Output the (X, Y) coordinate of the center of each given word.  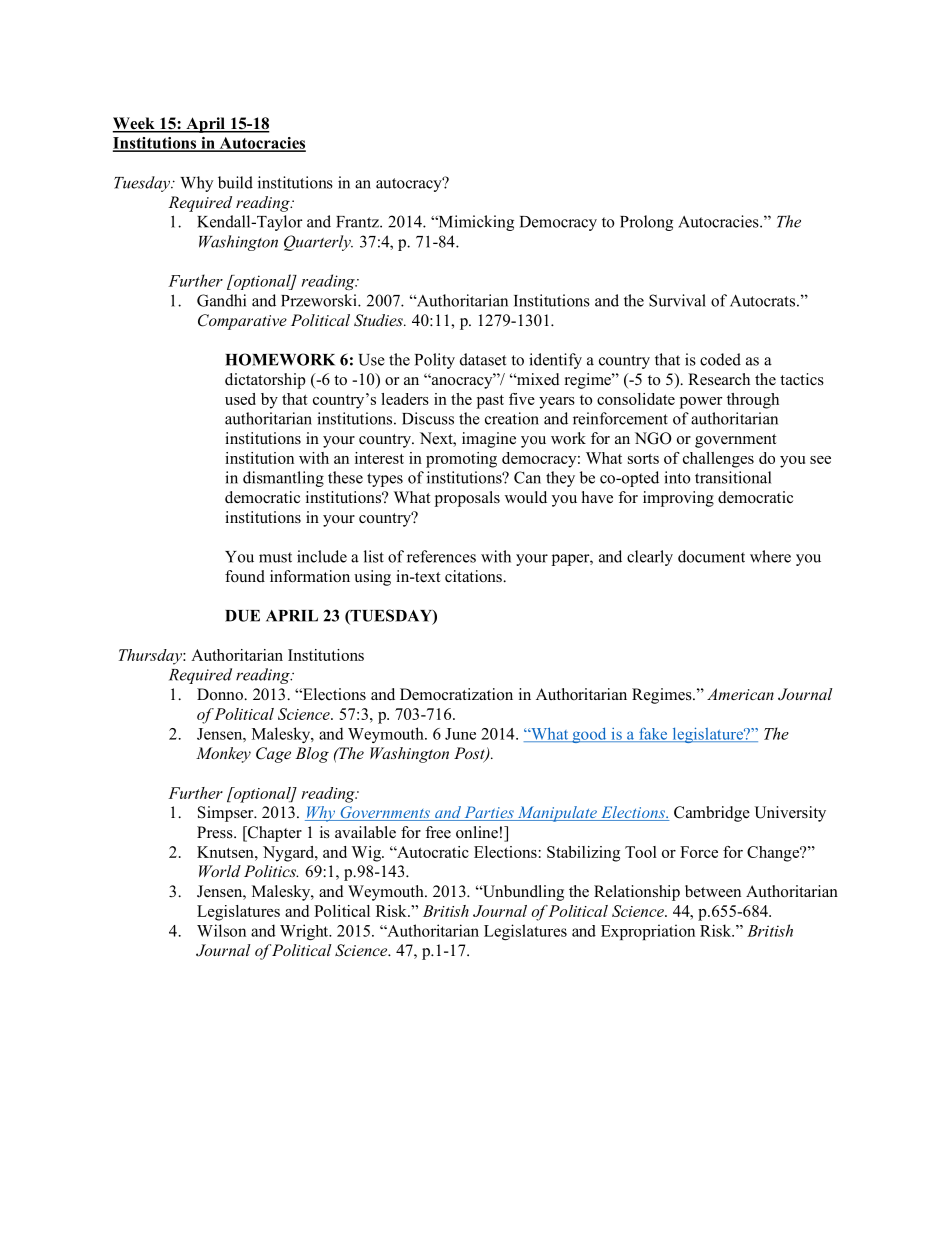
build (235, 182)
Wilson (221, 930)
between (713, 891)
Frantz (358, 222)
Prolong (646, 223)
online (477, 832)
